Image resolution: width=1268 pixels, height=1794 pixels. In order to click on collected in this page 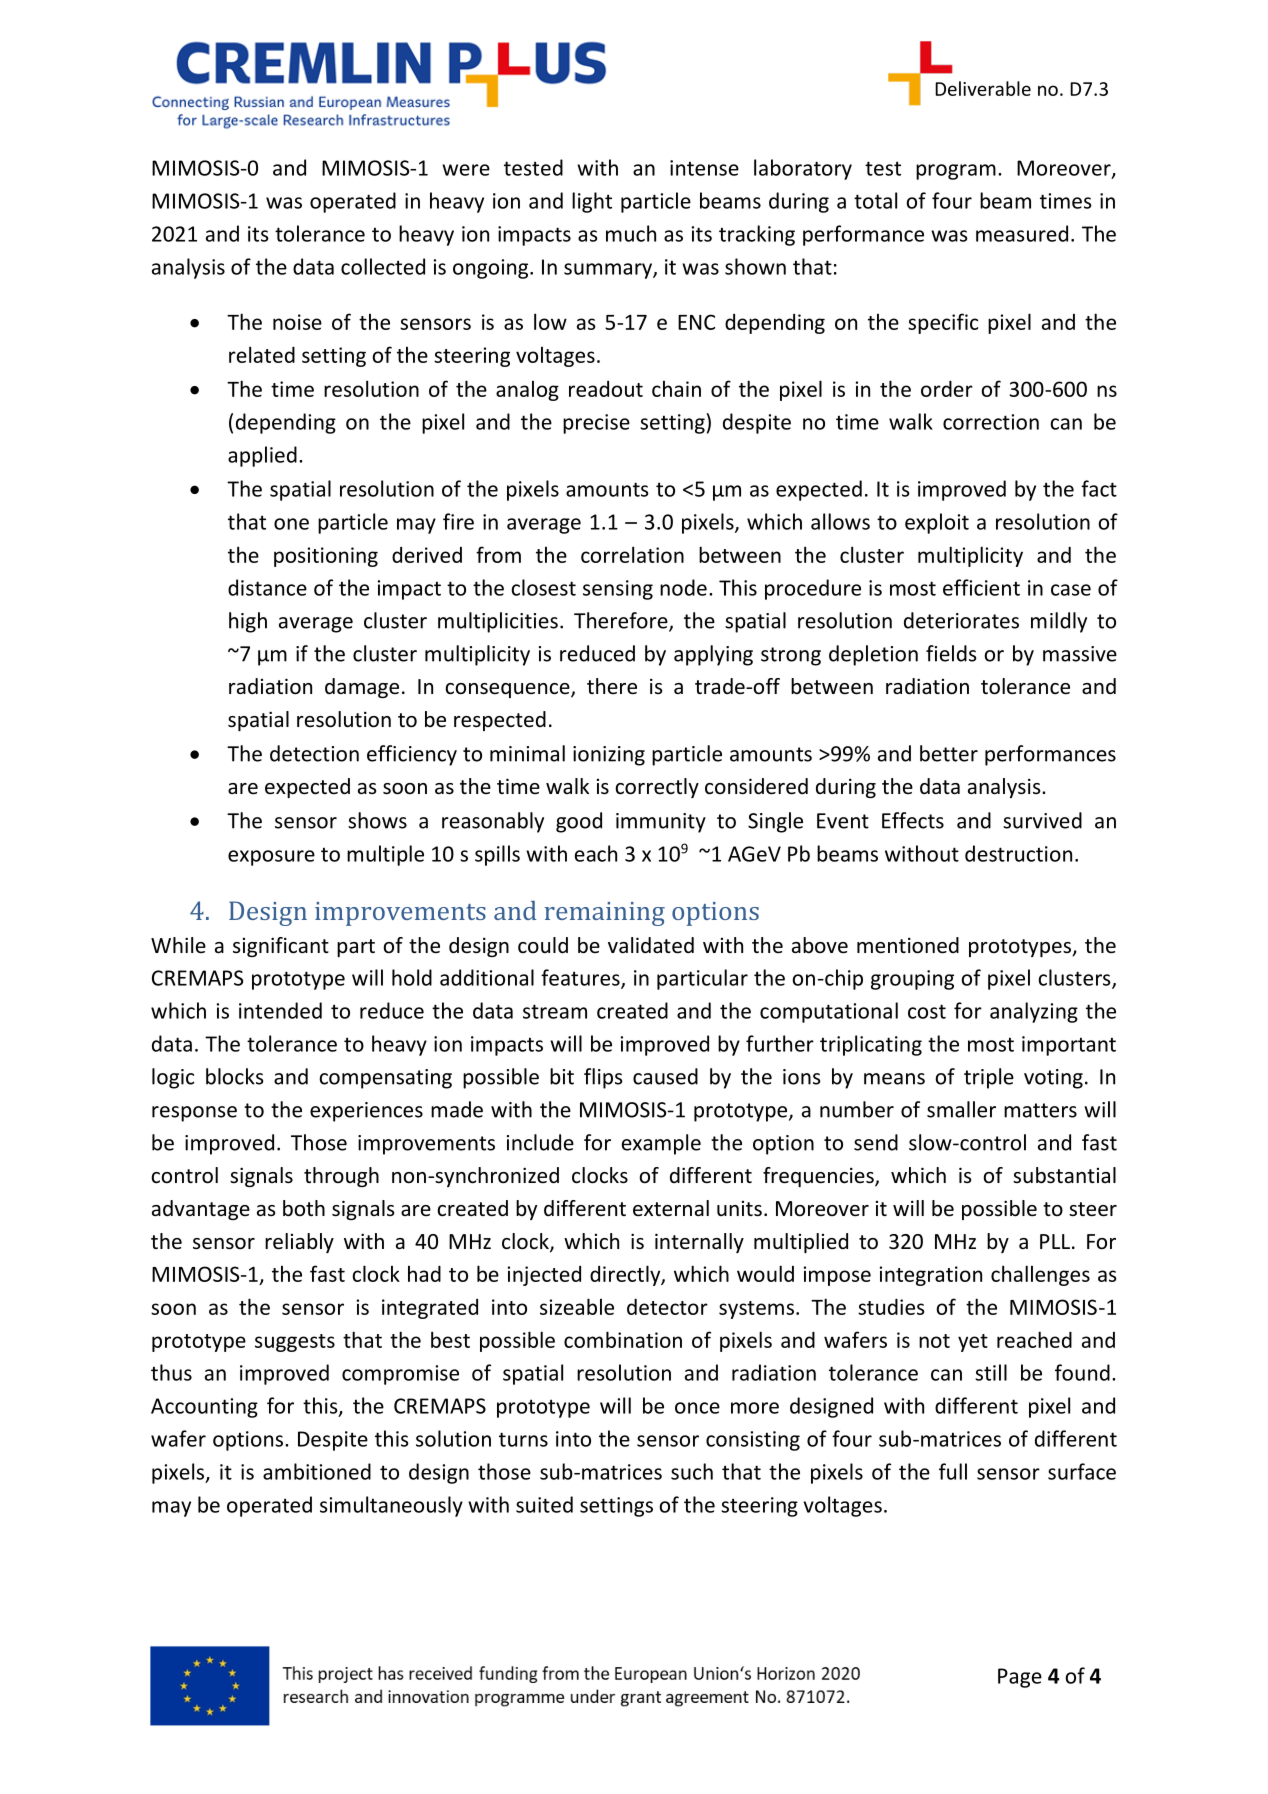, I will do `click(383, 266)`.
